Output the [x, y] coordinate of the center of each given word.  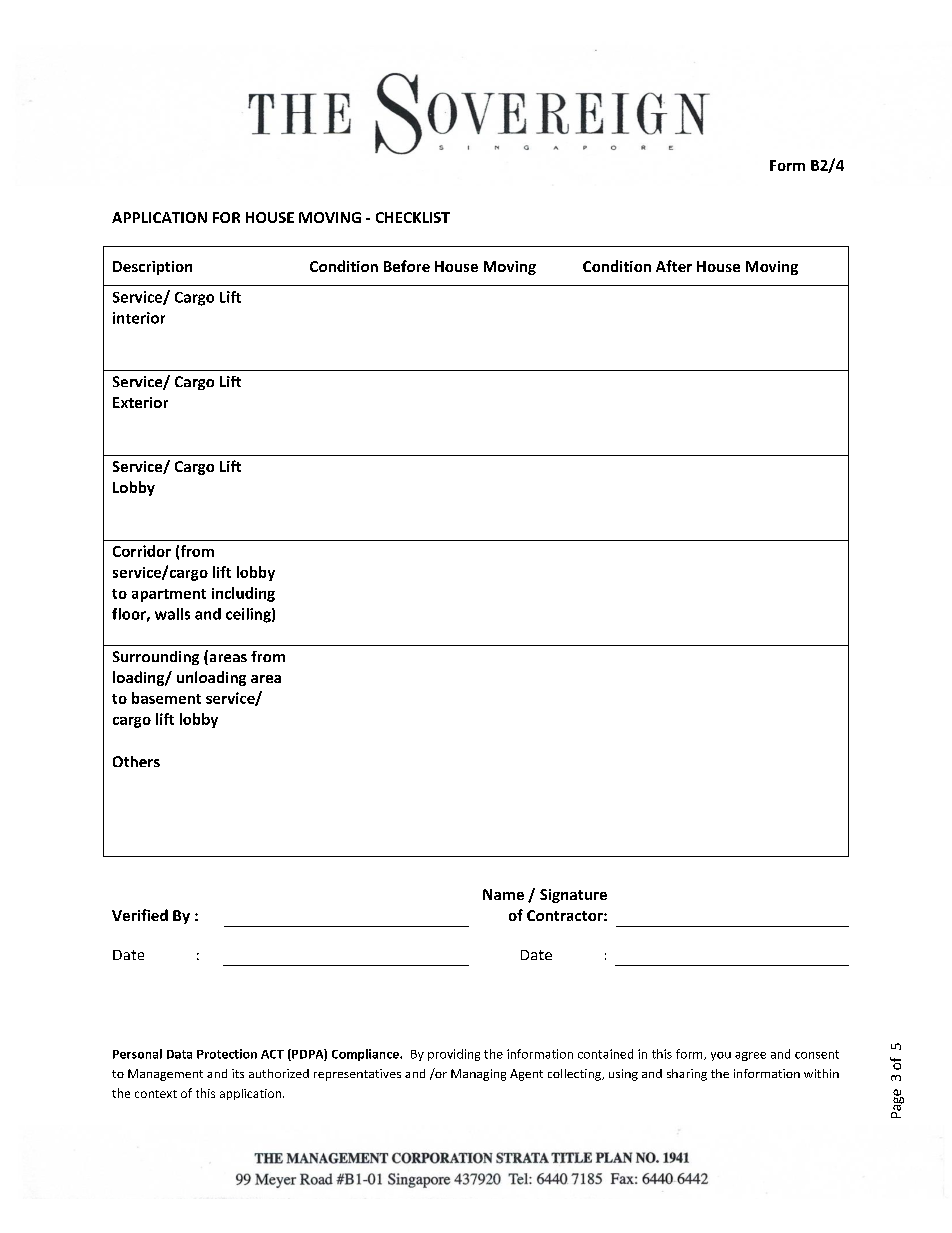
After [674, 266]
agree [750, 1056]
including [243, 594]
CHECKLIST [413, 217]
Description [152, 268]
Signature [573, 896]
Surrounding [156, 658]
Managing [478, 1075]
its [238, 1073]
